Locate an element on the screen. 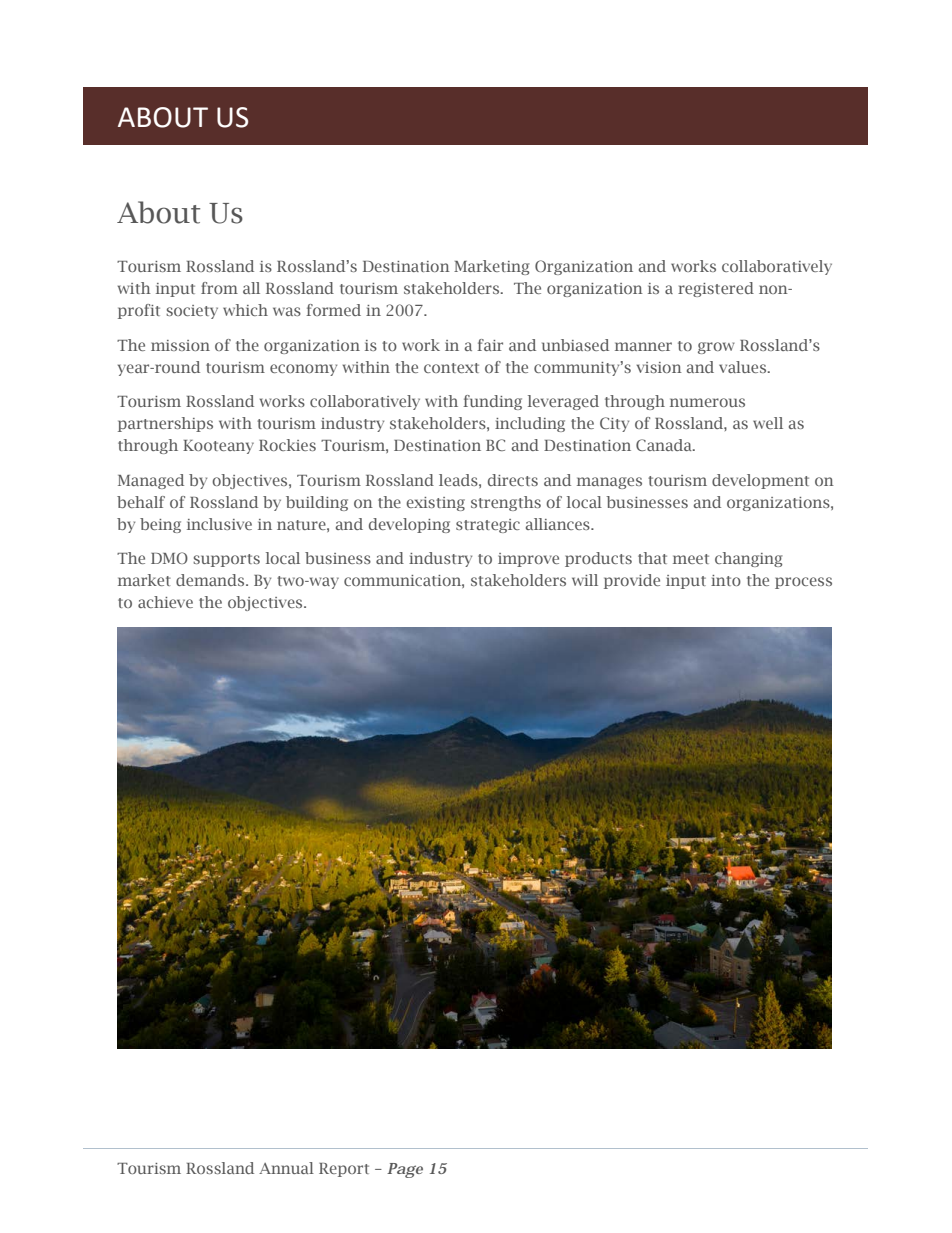 This screenshot has width=952, height=1233. improve is located at coordinates (528, 560).
